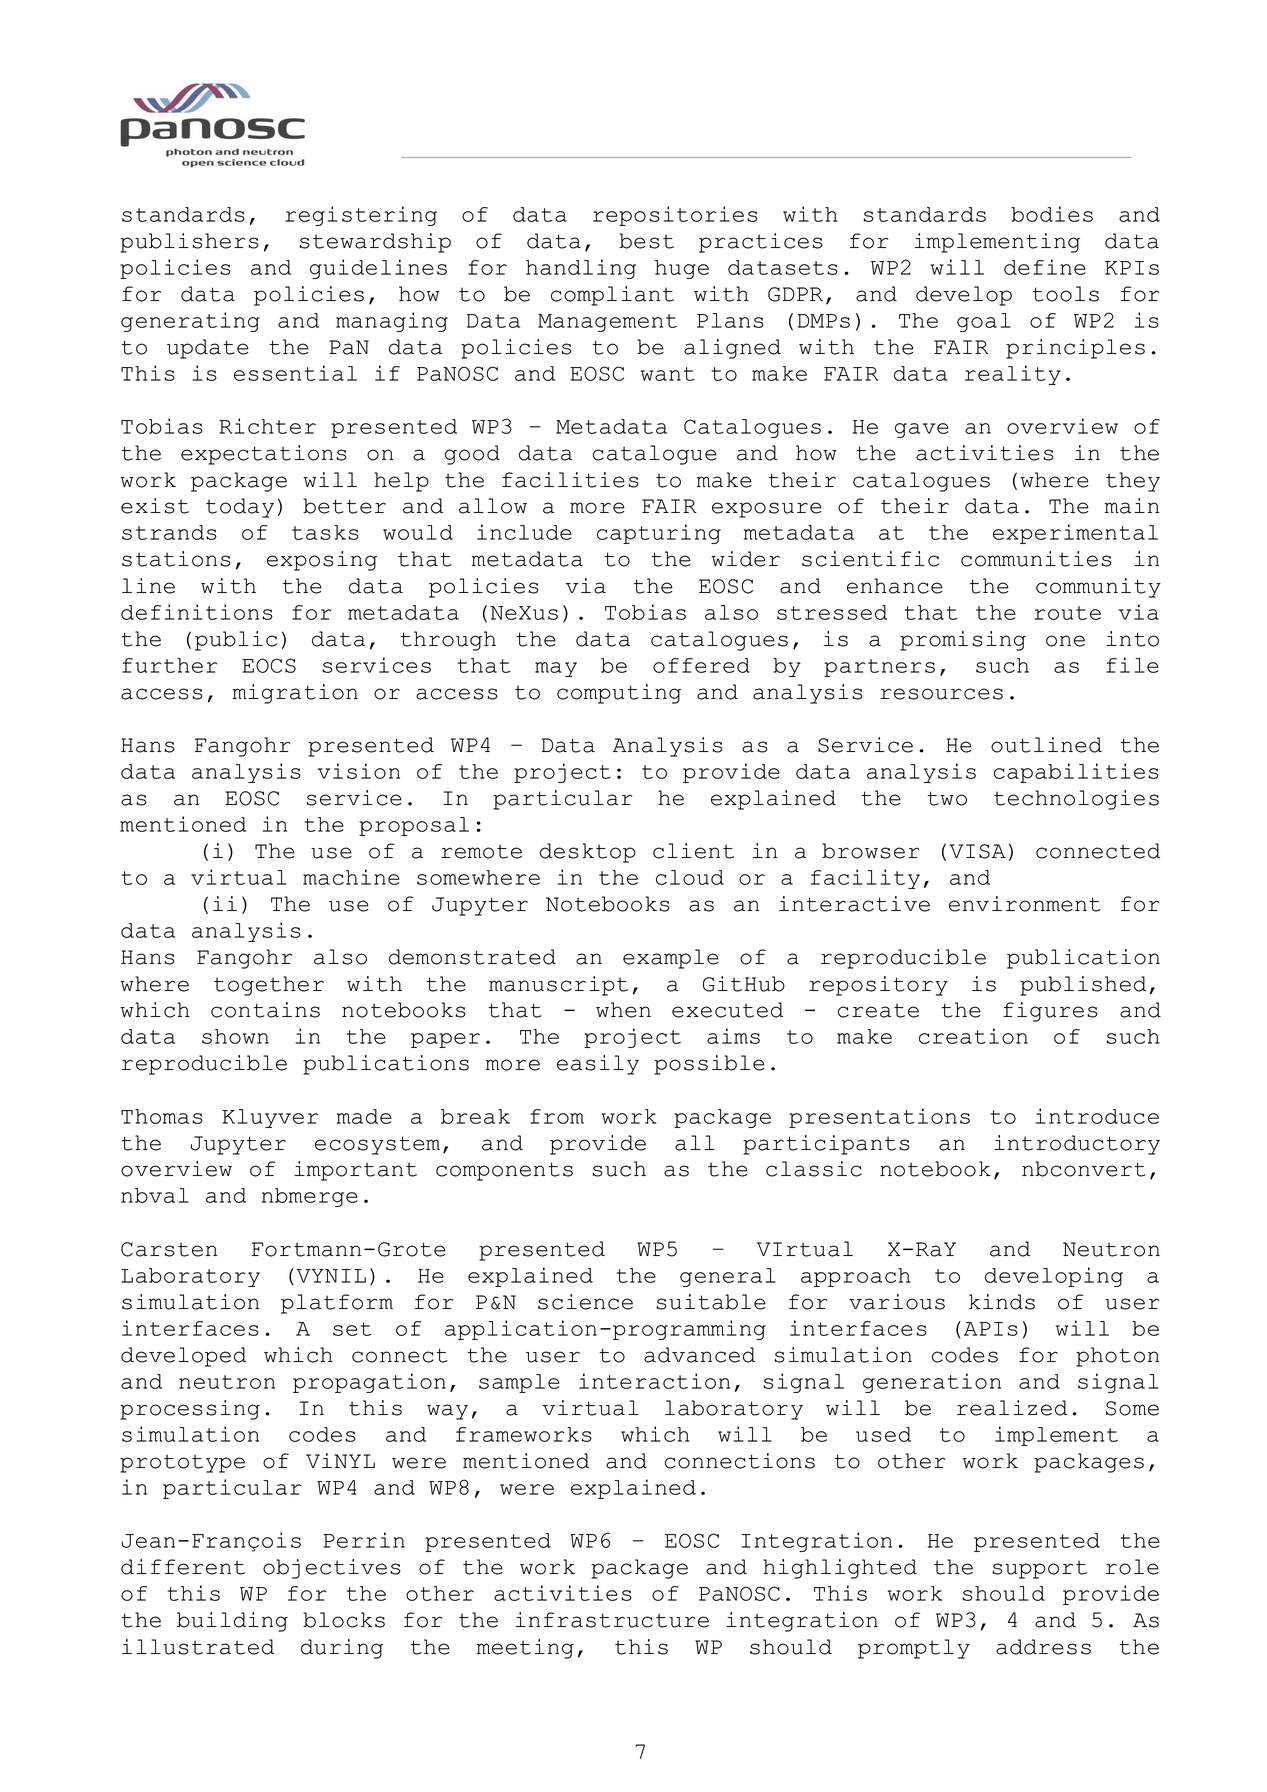 The width and height of the screenshot is (1267, 1792). Describe the element at coordinates (269, 986) in the screenshot. I see `together` at that location.
